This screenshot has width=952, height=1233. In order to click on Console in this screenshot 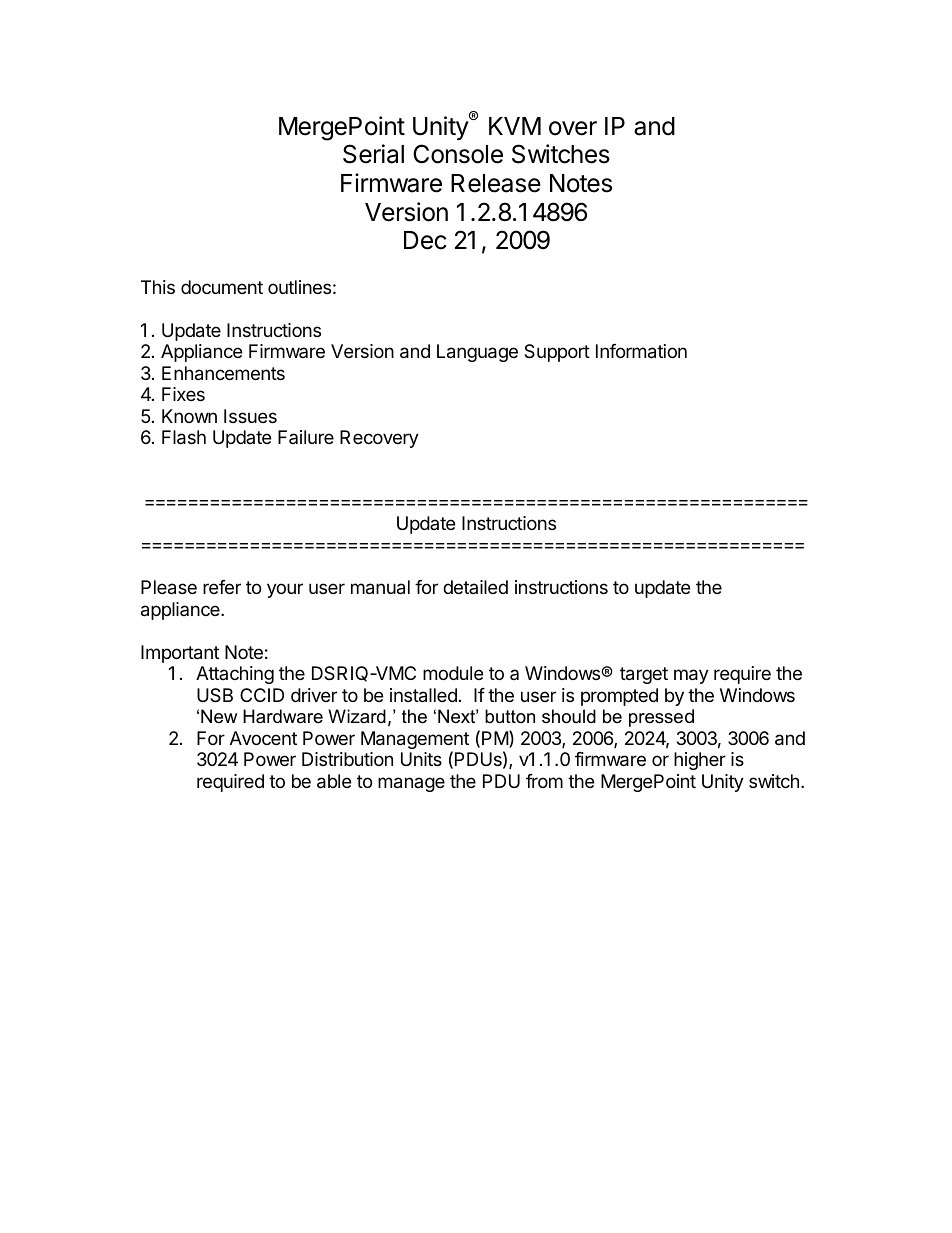, I will do `click(458, 154)`.
